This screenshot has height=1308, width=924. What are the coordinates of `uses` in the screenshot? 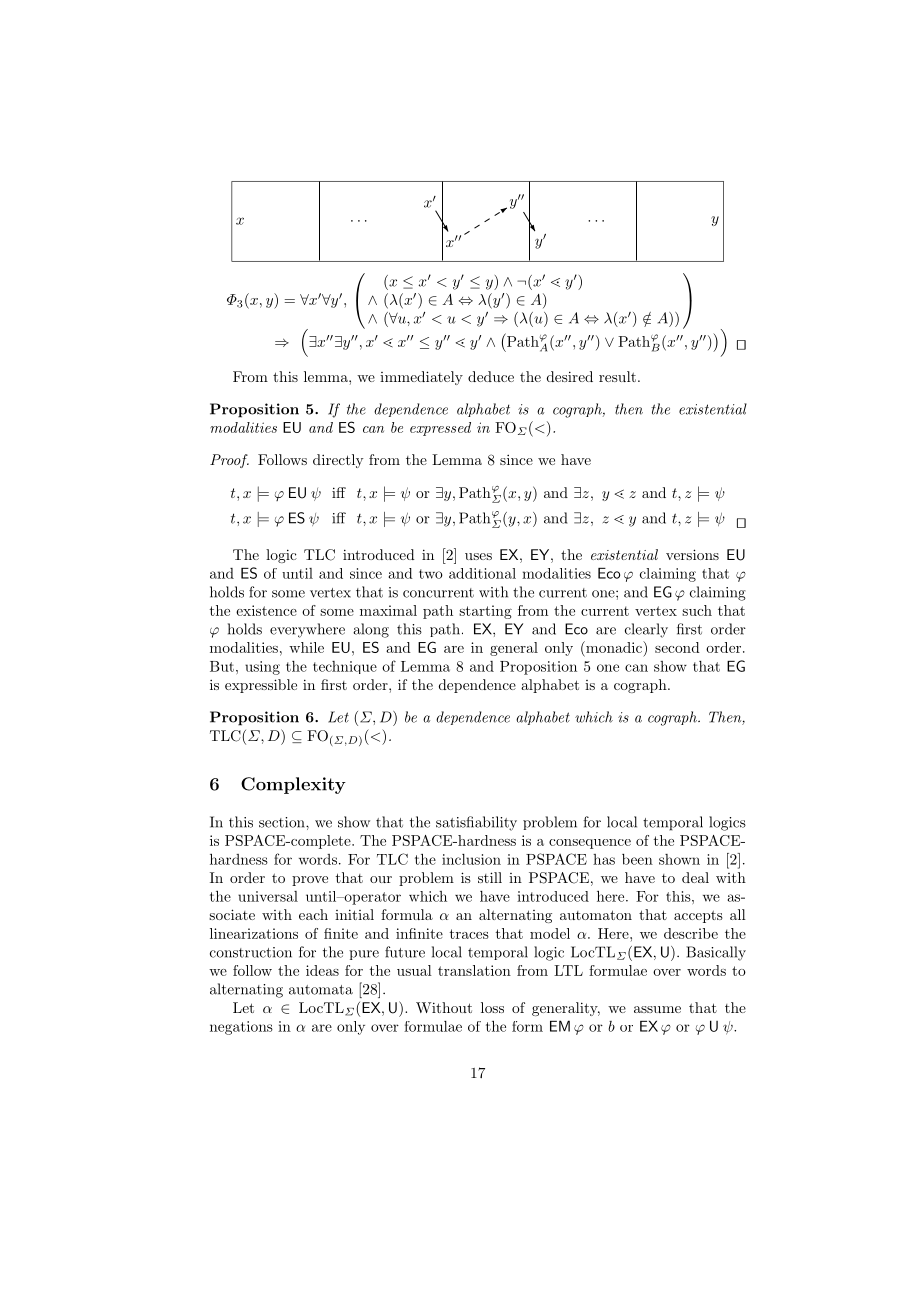 It's located at (478, 556).
